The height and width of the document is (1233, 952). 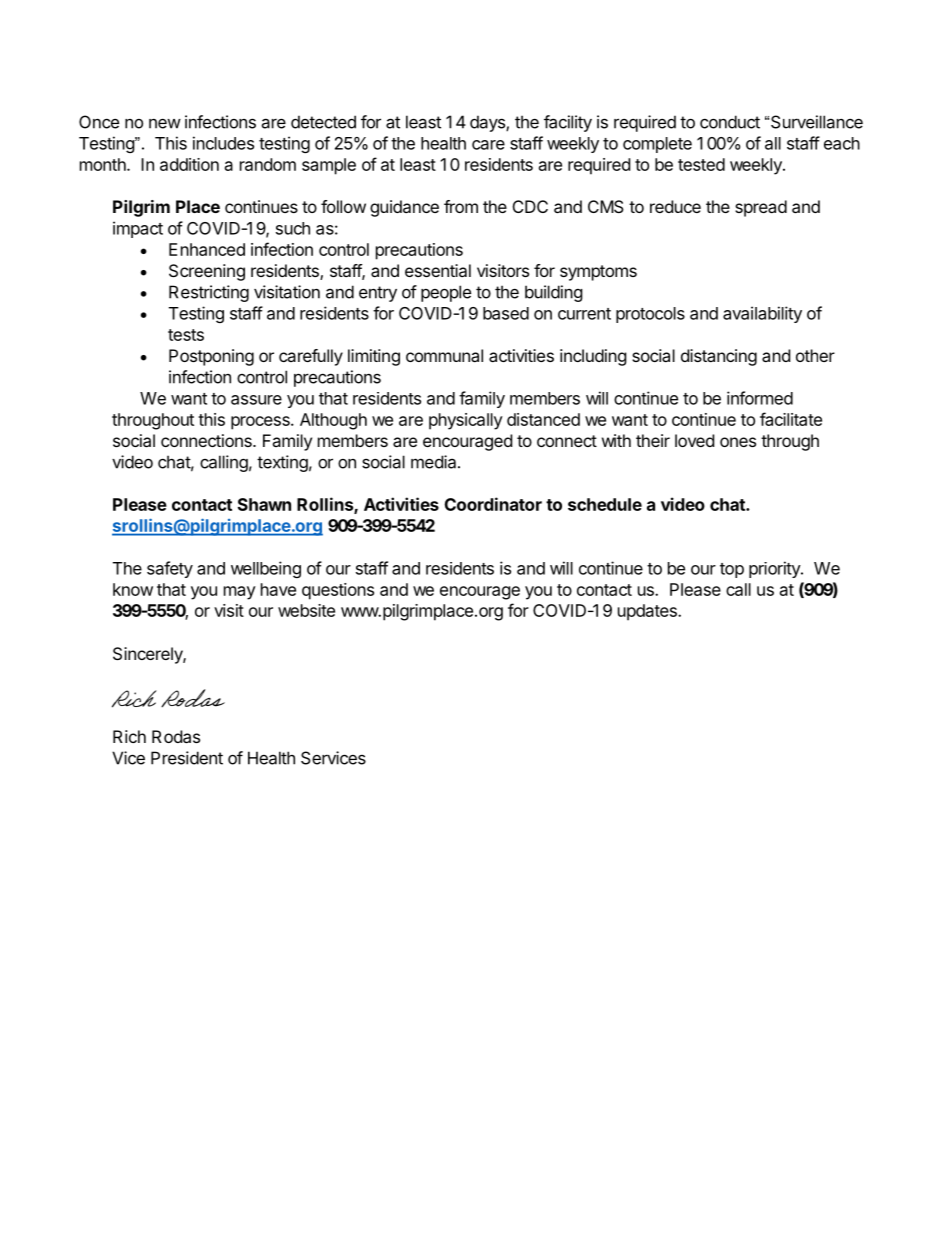 What do you see at coordinates (732, 570) in the document?
I see `top` at bounding box center [732, 570].
